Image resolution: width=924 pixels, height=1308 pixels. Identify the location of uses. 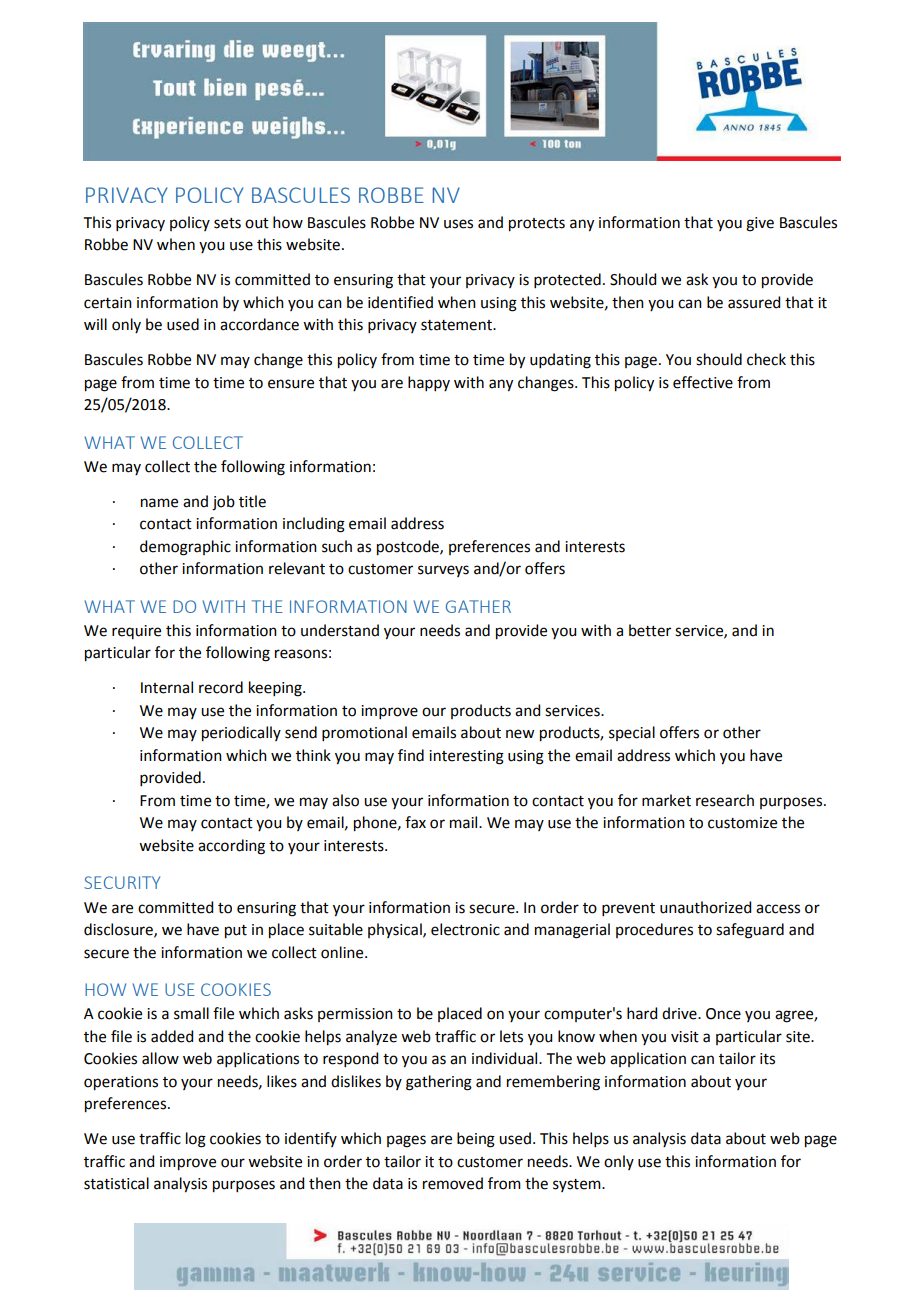
(458, 224).
